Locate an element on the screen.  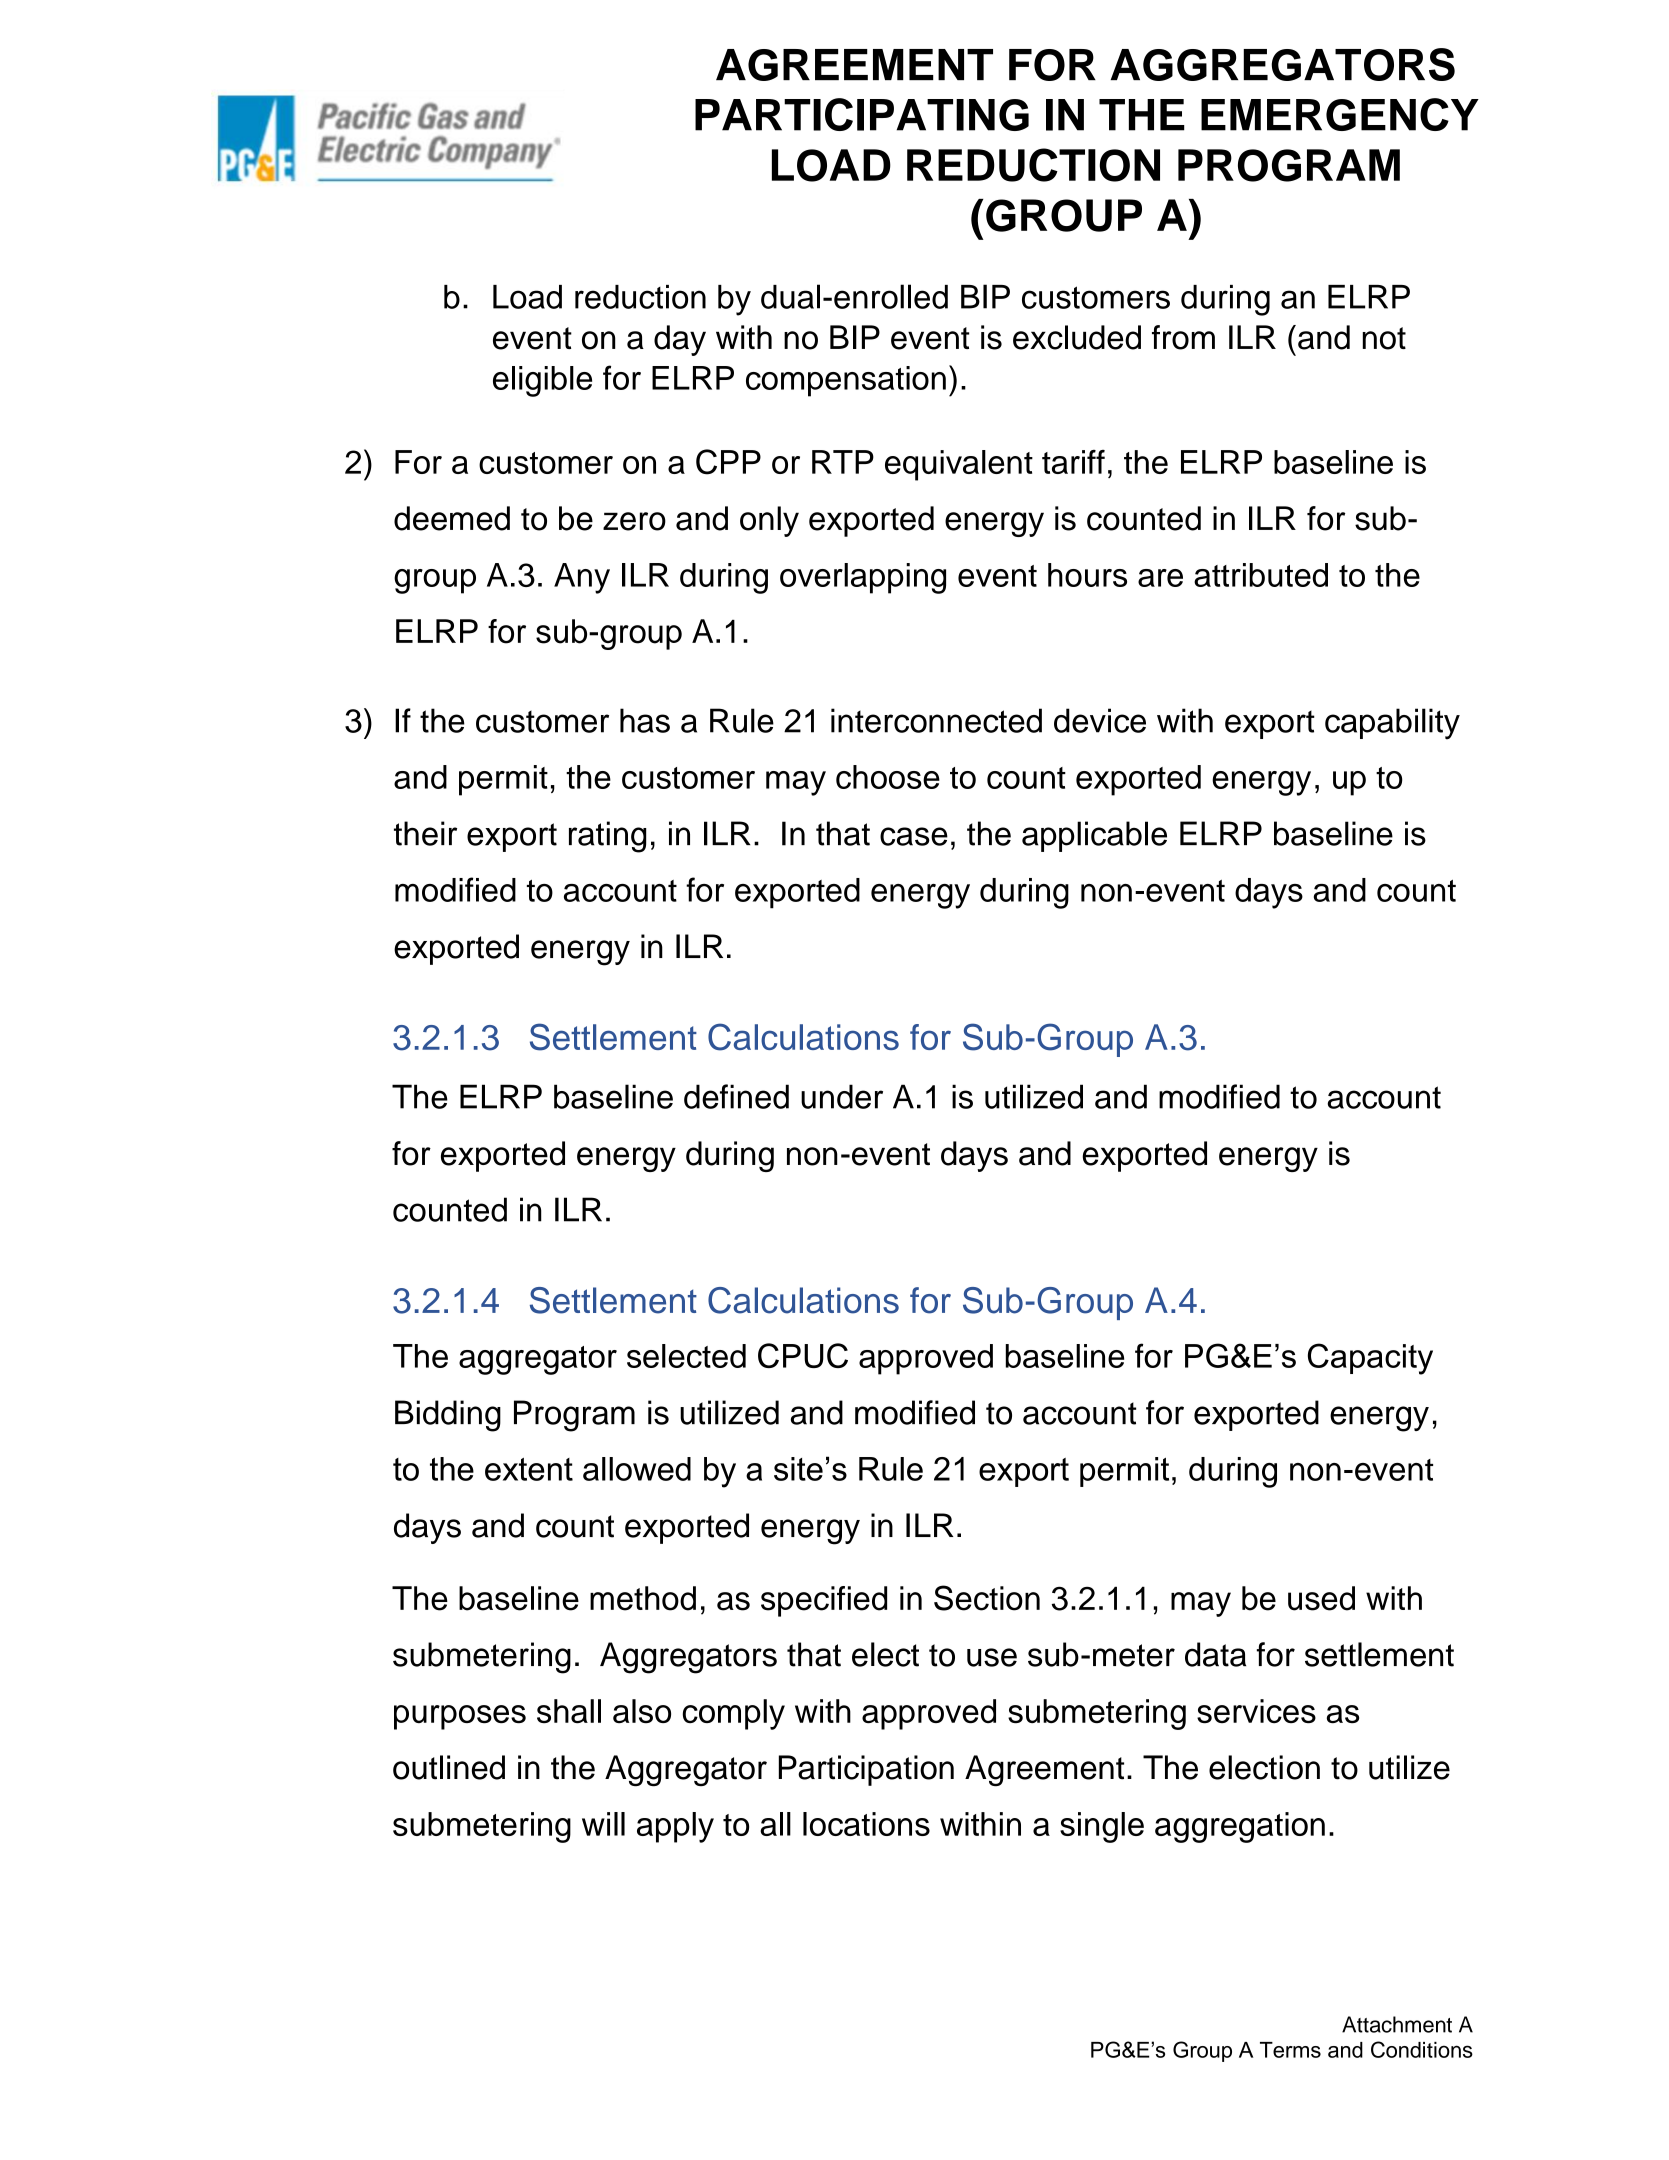
eligible is located at coordinates (542, 381).
